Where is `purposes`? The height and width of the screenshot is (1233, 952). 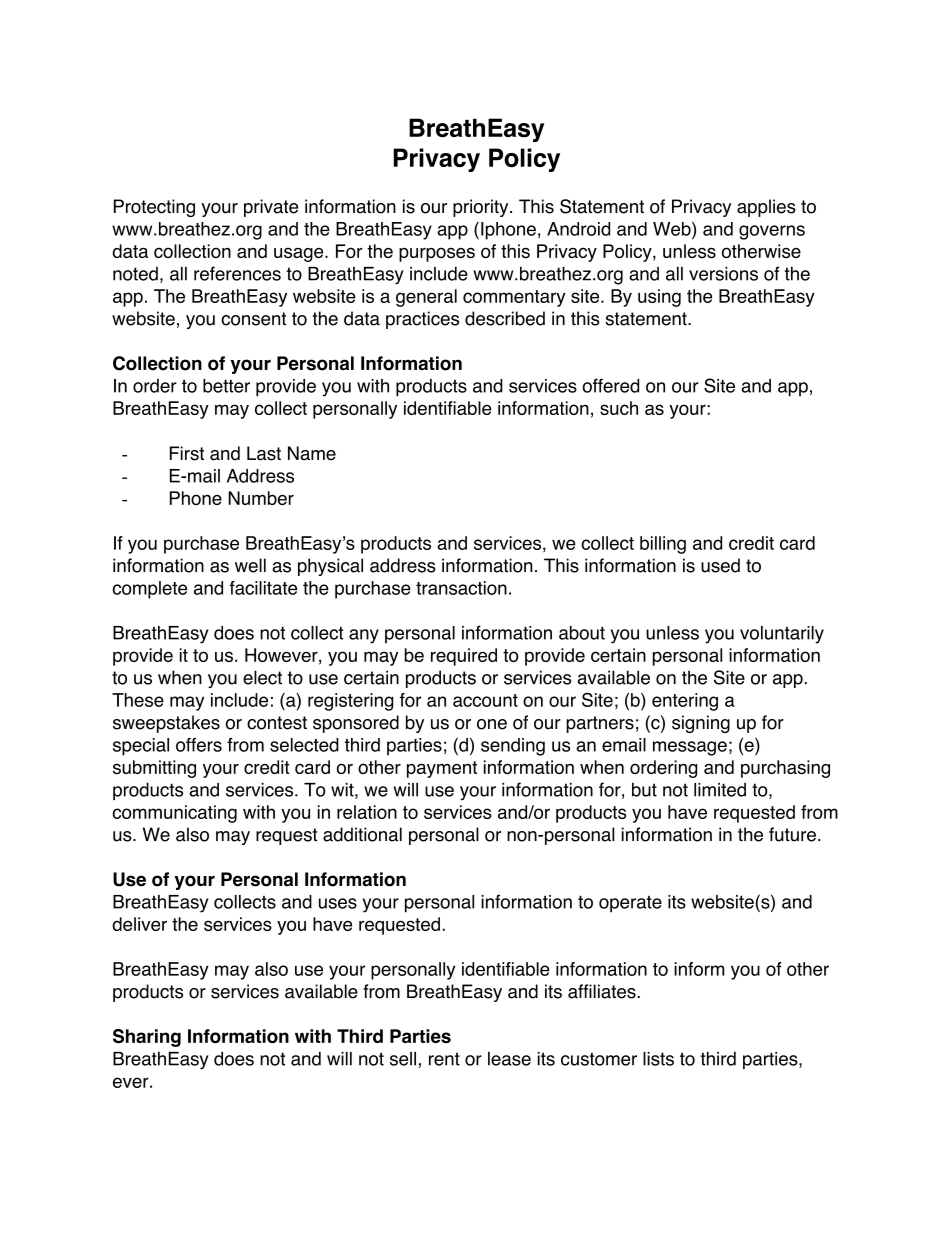
purposes is located at coordinates (437, 254).
